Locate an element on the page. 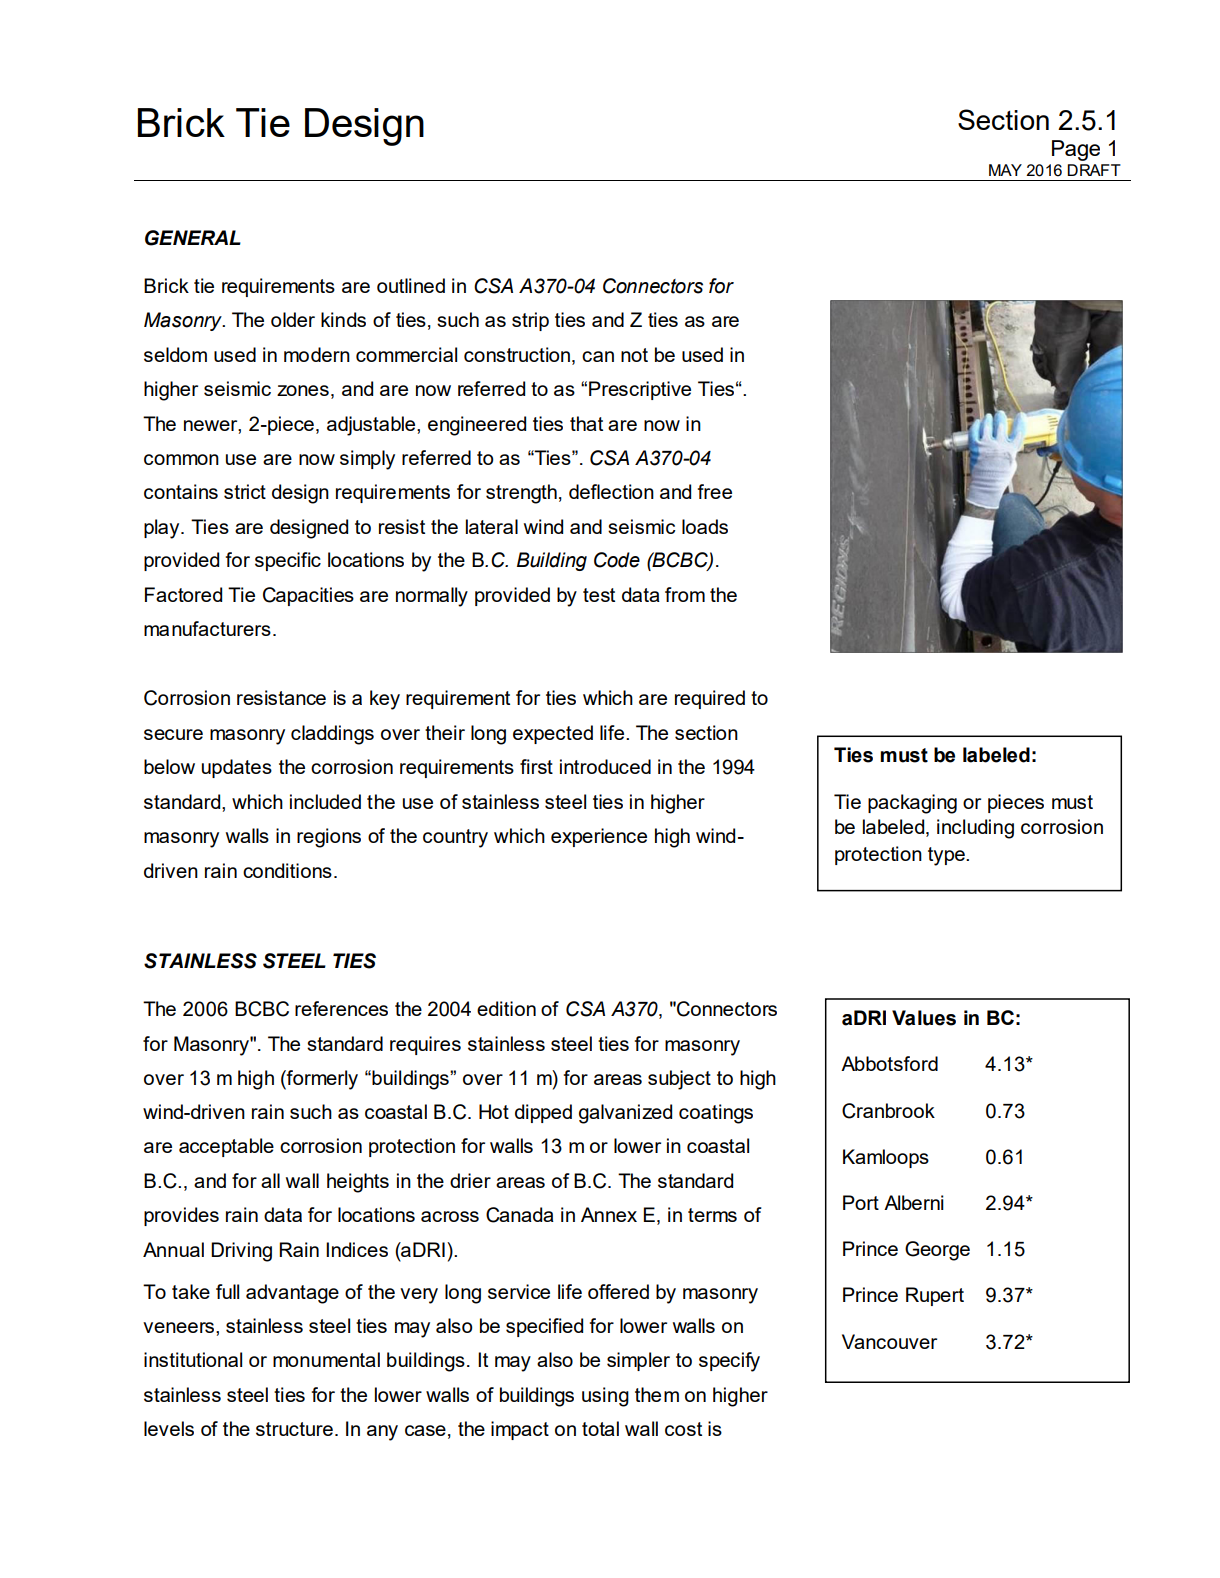 The height and width of the image is (1578, 1220). test is located at coordinates (599, 595).
